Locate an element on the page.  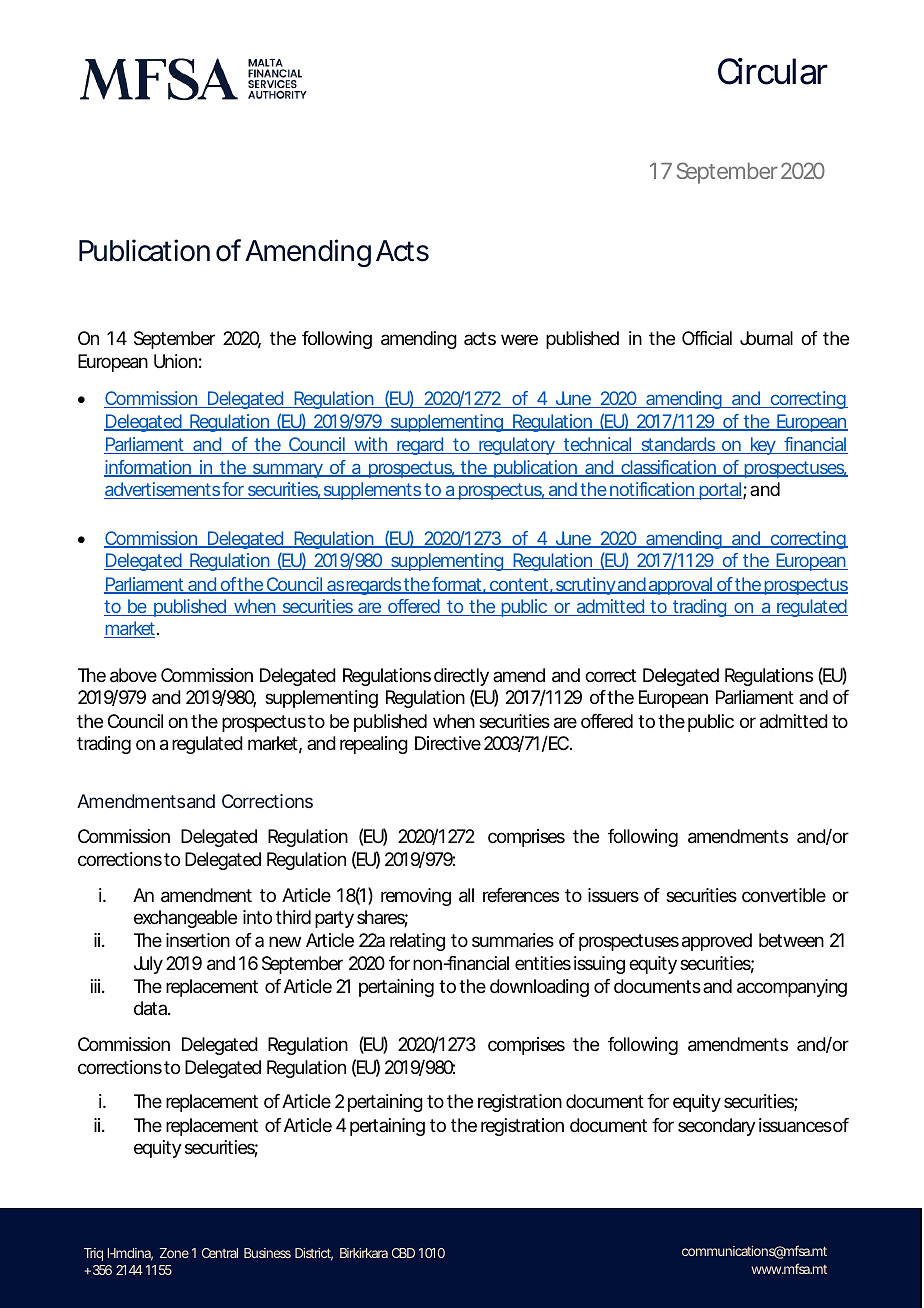
Central is located at coordinates (220, 1253).
